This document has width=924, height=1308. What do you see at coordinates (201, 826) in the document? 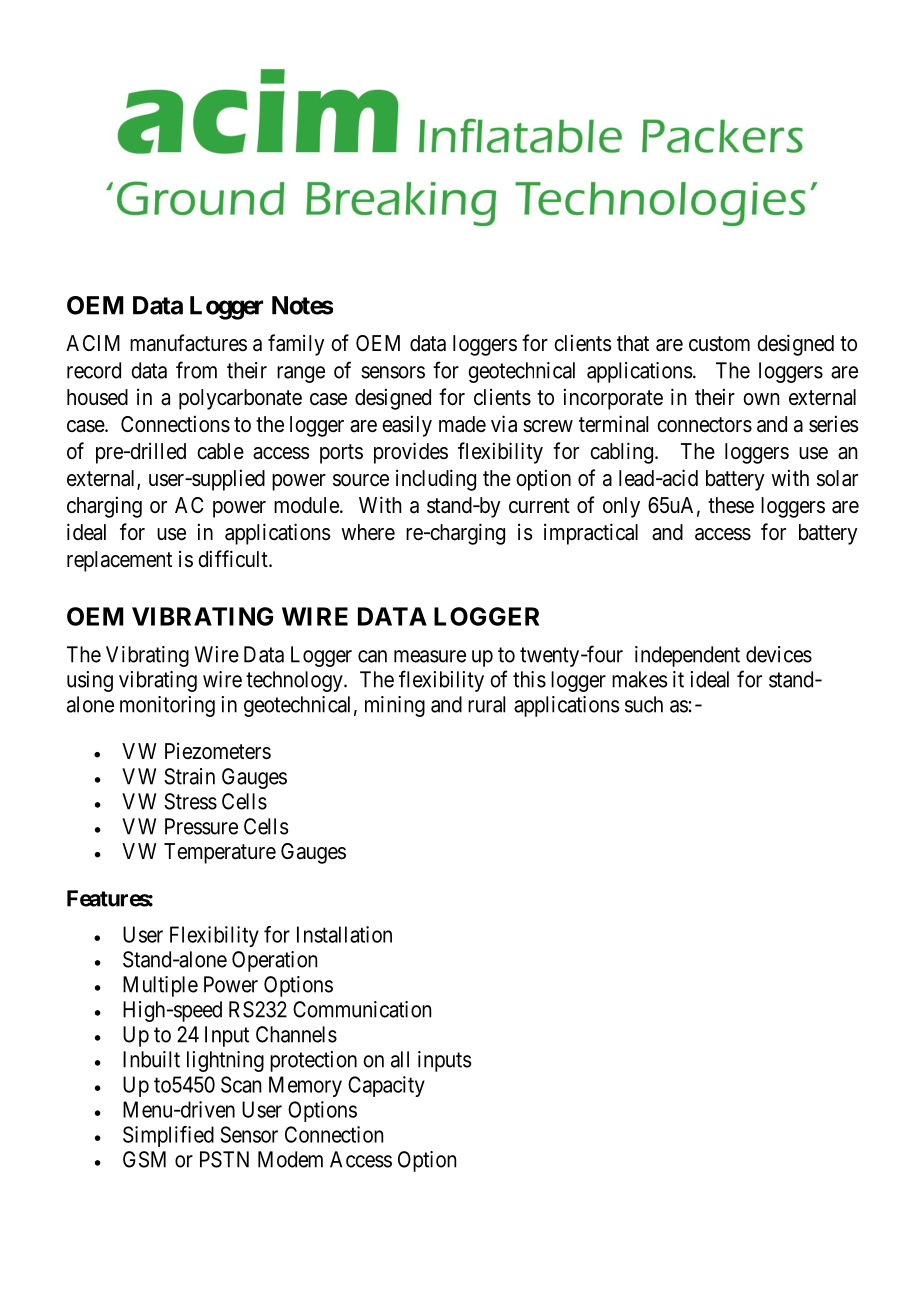
I see `Pressure` at bounding box center [201, 826].
